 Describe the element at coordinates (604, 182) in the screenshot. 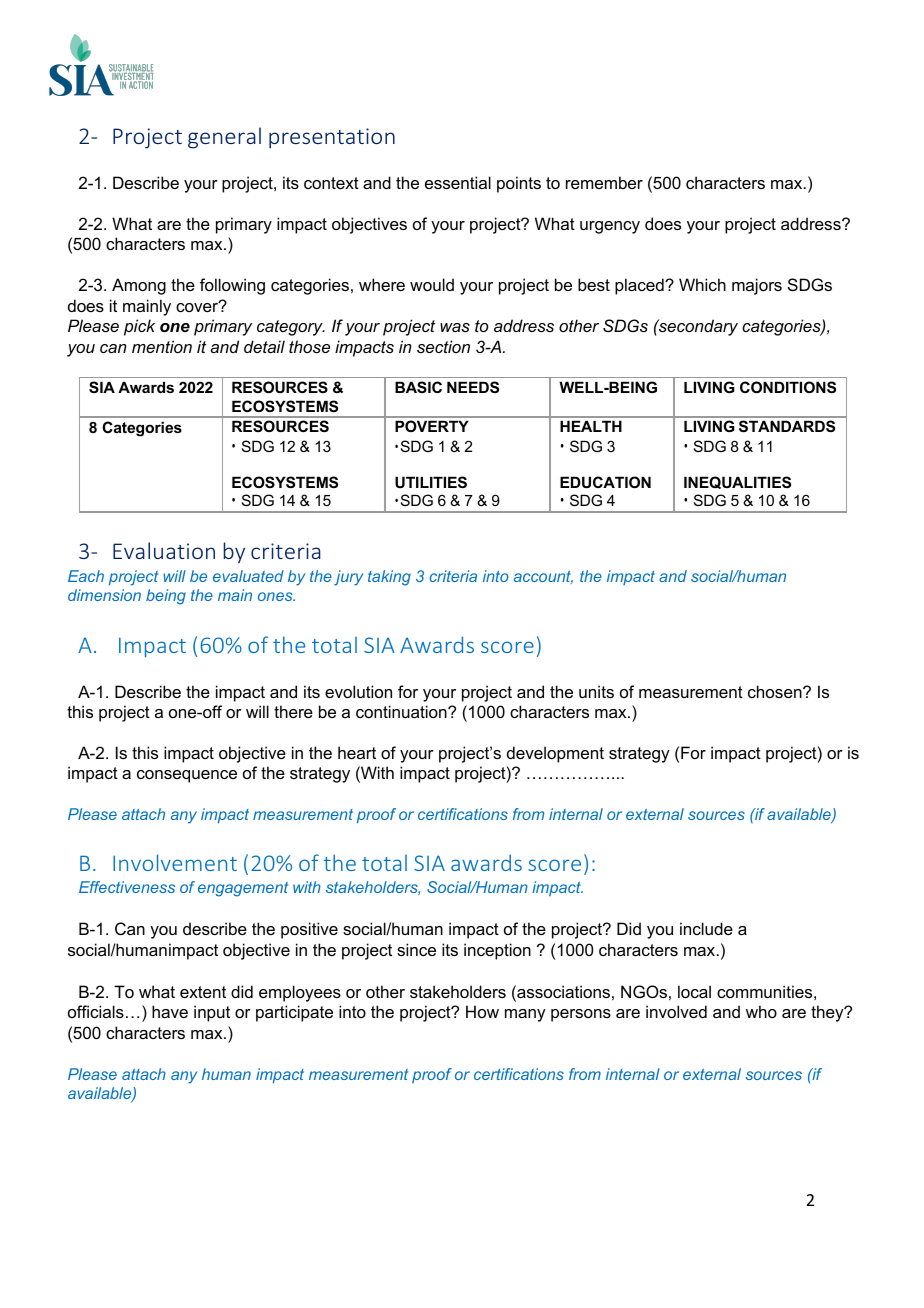

I see `remember` at that location.
